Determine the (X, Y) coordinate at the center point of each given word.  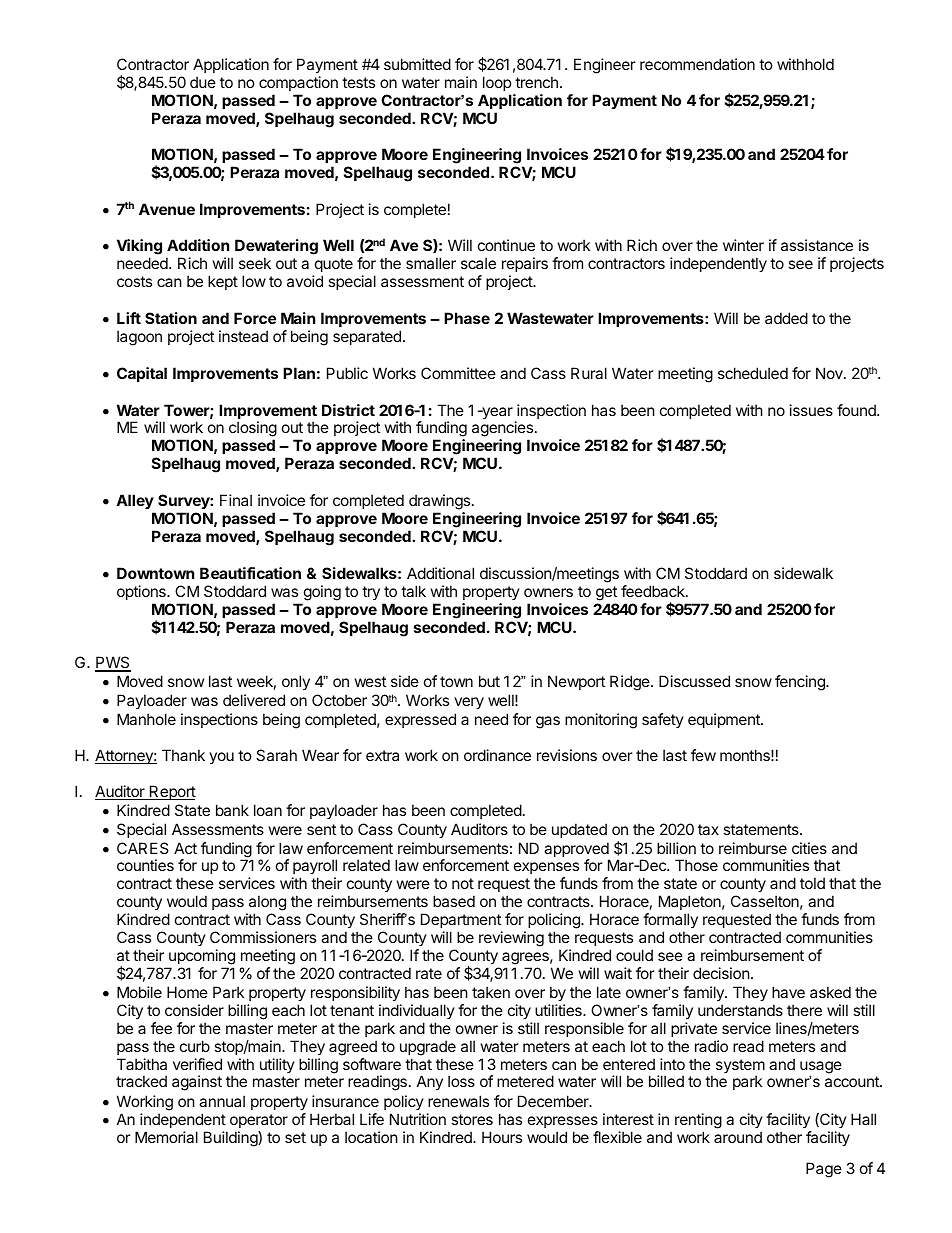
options (142, 592)
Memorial (166, 1137)
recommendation (697, 64)
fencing (801, 683)
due (203, 82)
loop (497, 83)
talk (413, 591)
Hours (502, 1137)
